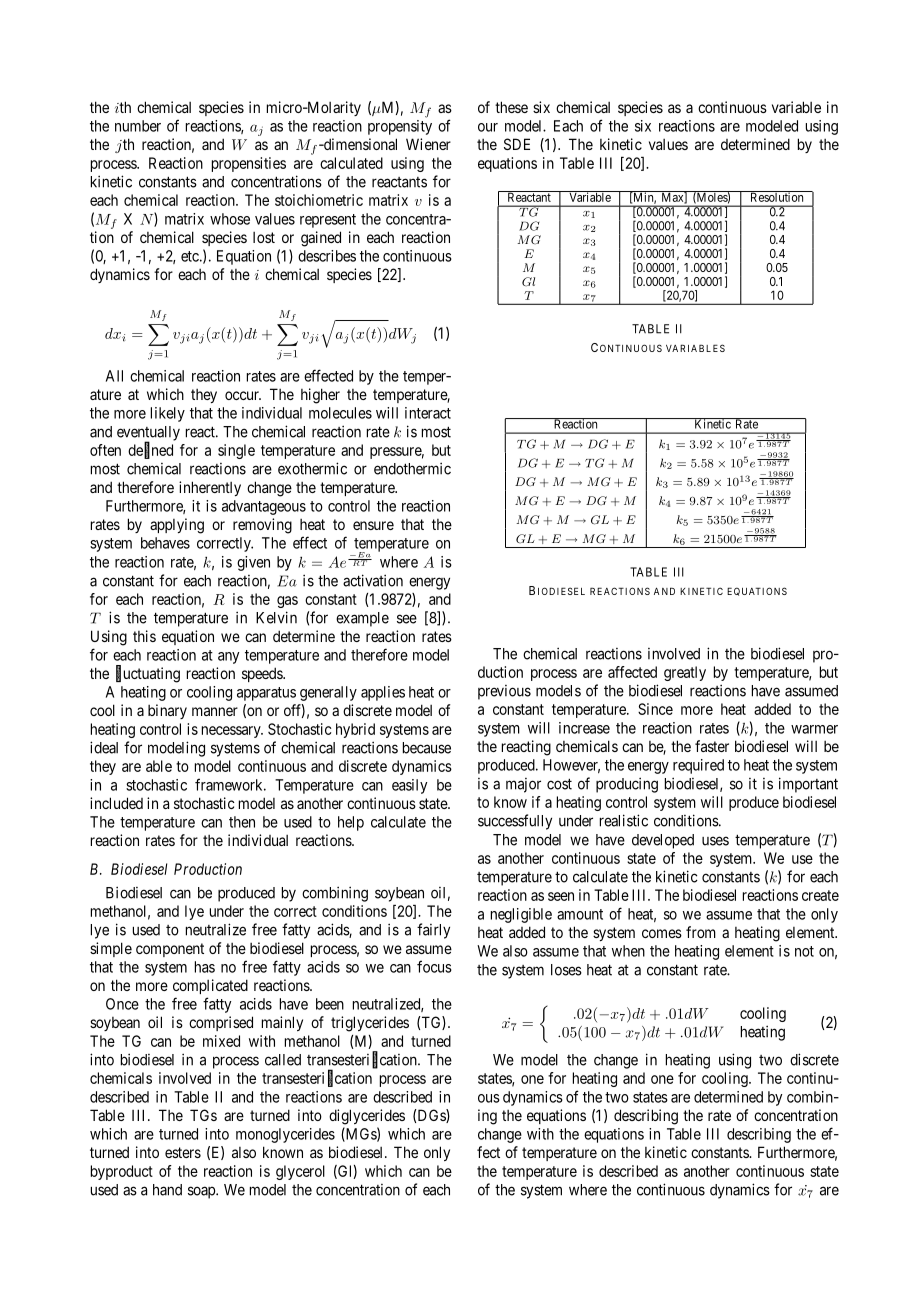 This screenshot has width=924, height=1308. What do you see at coordinates (300, 1172) in the screenshot?
I see `glycerol` at bounding box center [300, 1172].
